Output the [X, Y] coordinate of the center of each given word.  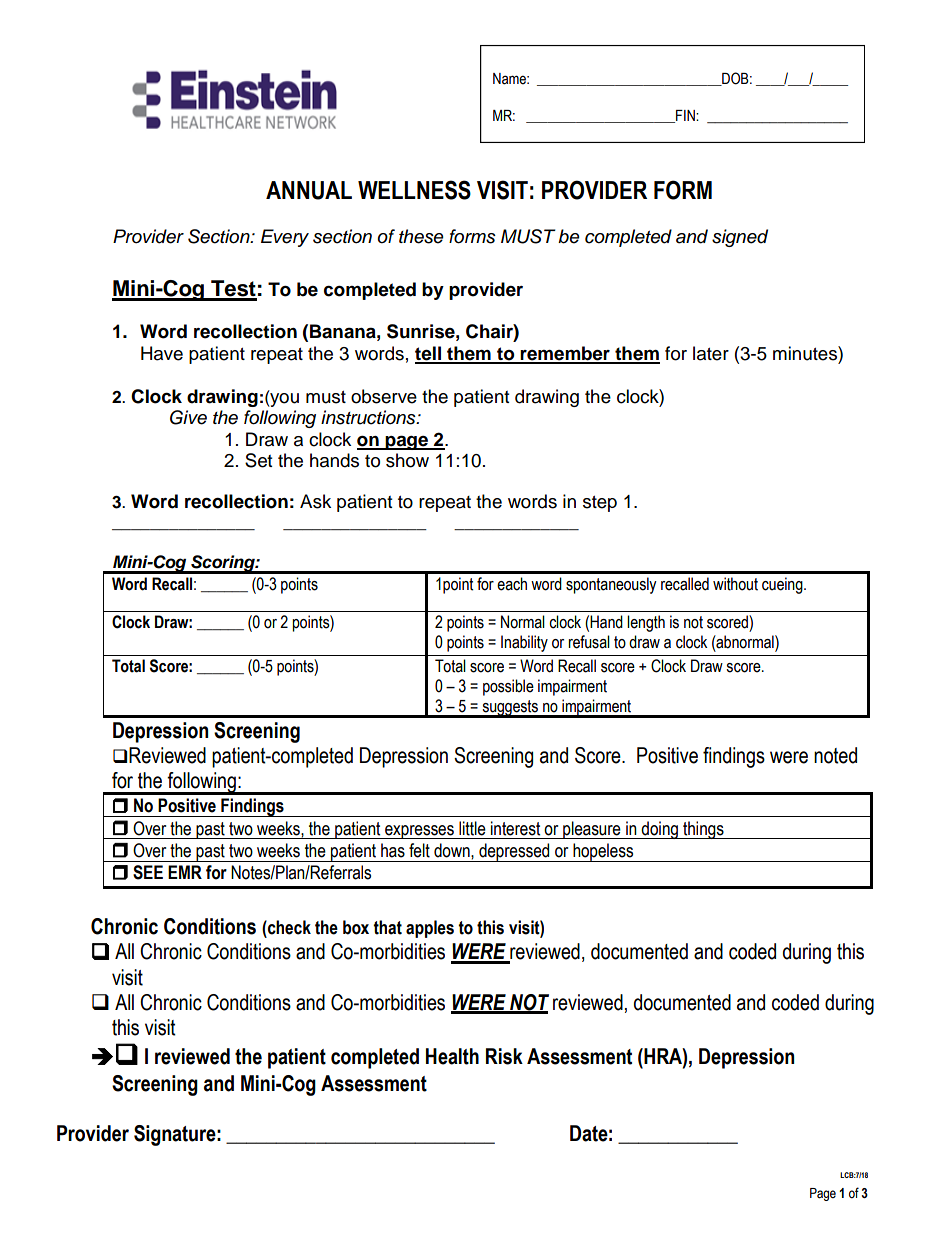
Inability [524, 643]
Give [188, 417]
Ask [315, 501]
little [472, 828]
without [735, 584]
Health [452, 1056]
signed [740, 238]
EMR [185, 872]
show [407, 460]
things [703, 830]
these [421, 236]
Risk [504, 1056]
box [356, 927]
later [711, 353]
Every [285, 238]
